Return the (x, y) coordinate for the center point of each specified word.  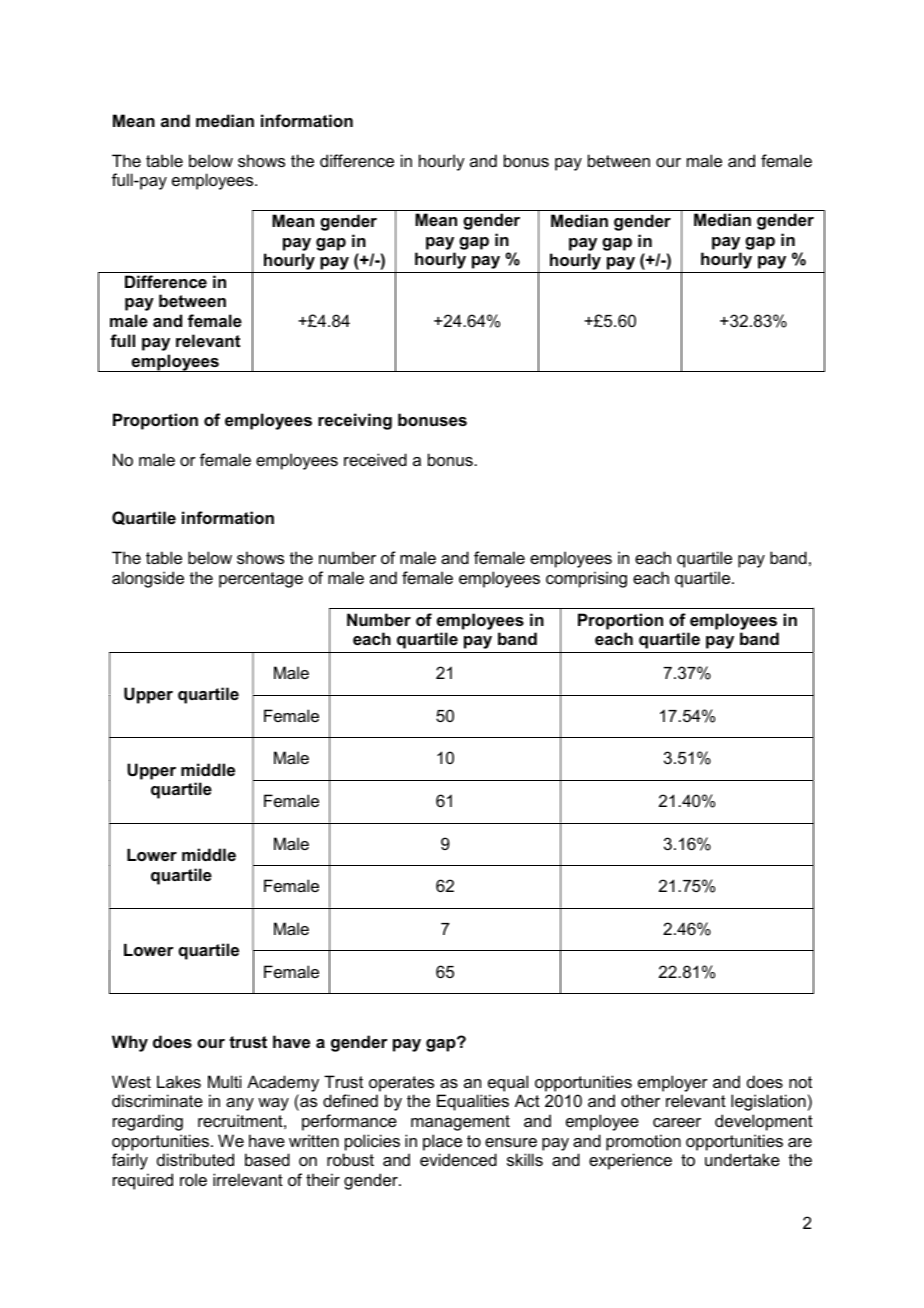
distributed (195, 1159)
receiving (355, 421)
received (375, 459)
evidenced (458, 1159)
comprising (586, 579)
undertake (742, 1159)
